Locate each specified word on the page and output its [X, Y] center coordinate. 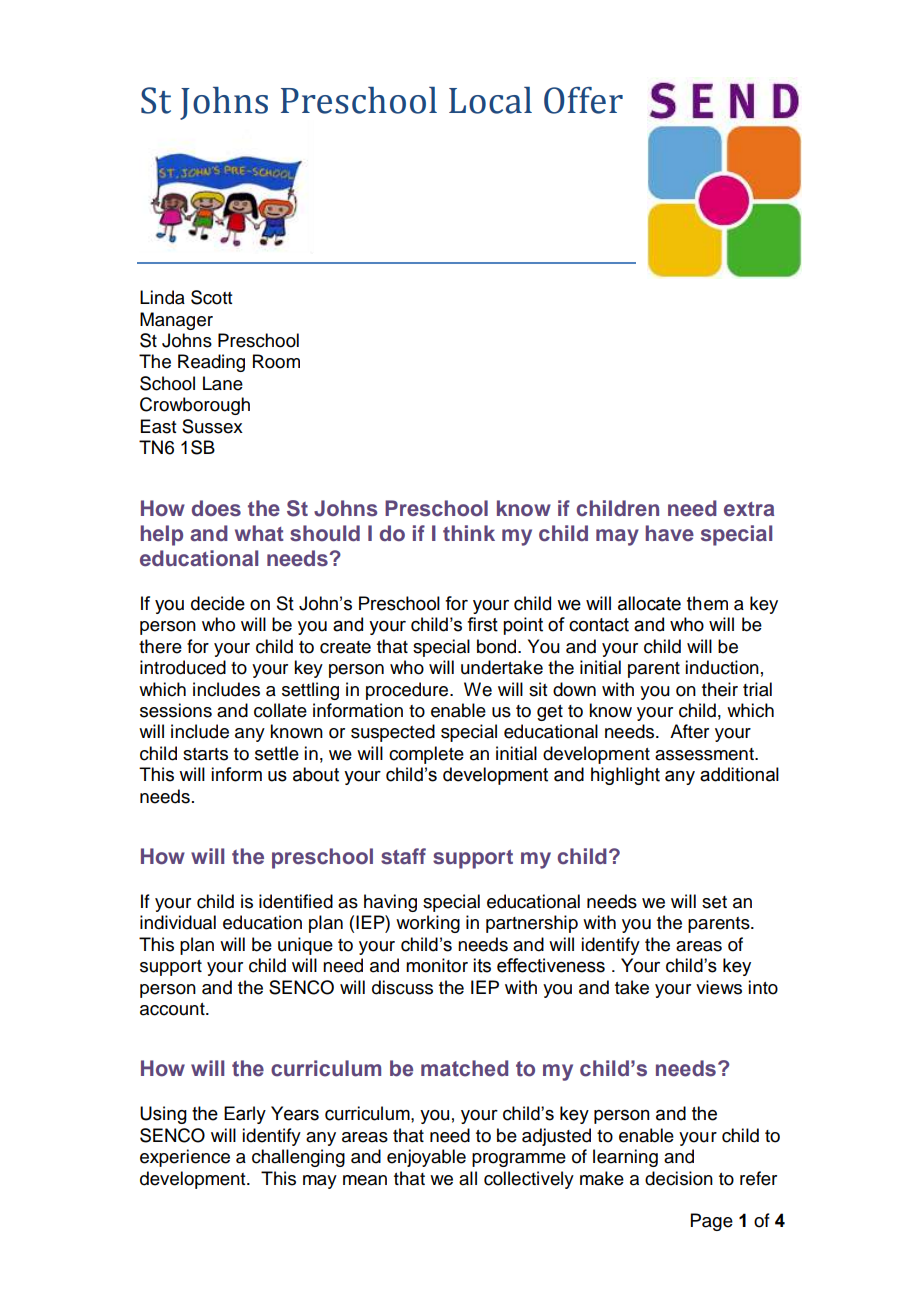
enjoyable [426, 1158]
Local [490, 100]
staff [403, 856]
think [469, 533]
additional [739, 774]
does [216, 508]
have [670, 533]
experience [185, 1158]
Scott [211, 297]
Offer [583, 100]
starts [205, 754]
